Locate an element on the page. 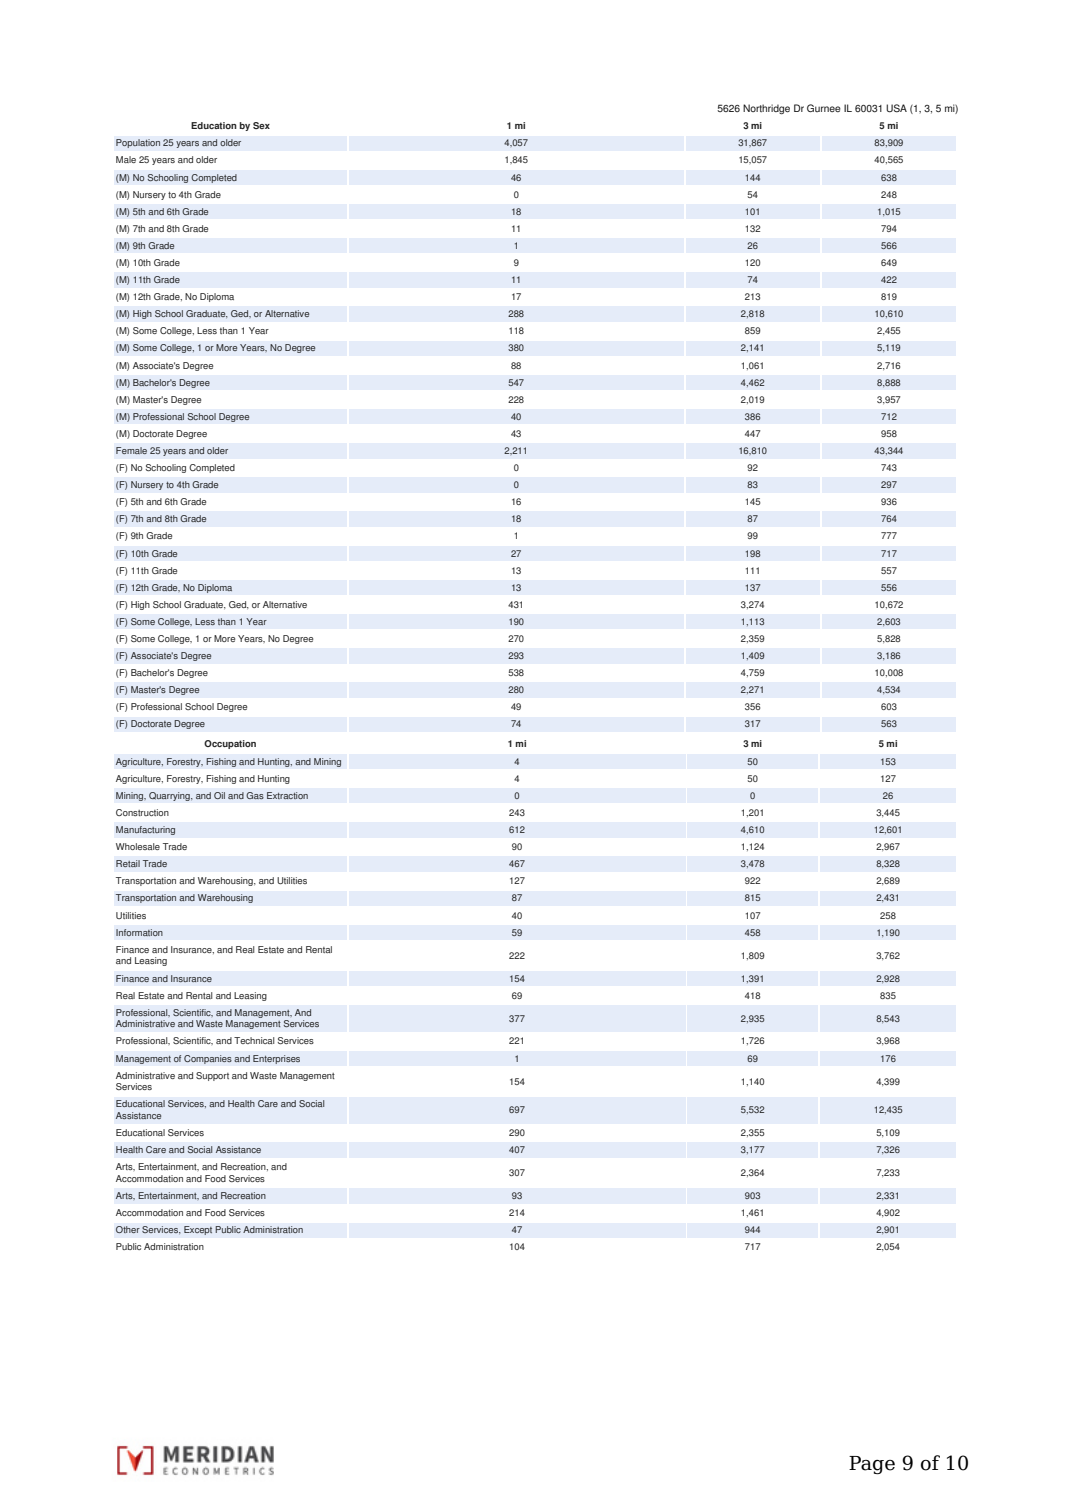 Image resolution: width=1070 pixels, height=1512 pixels. Other is located at coordinates (128, 1229).
